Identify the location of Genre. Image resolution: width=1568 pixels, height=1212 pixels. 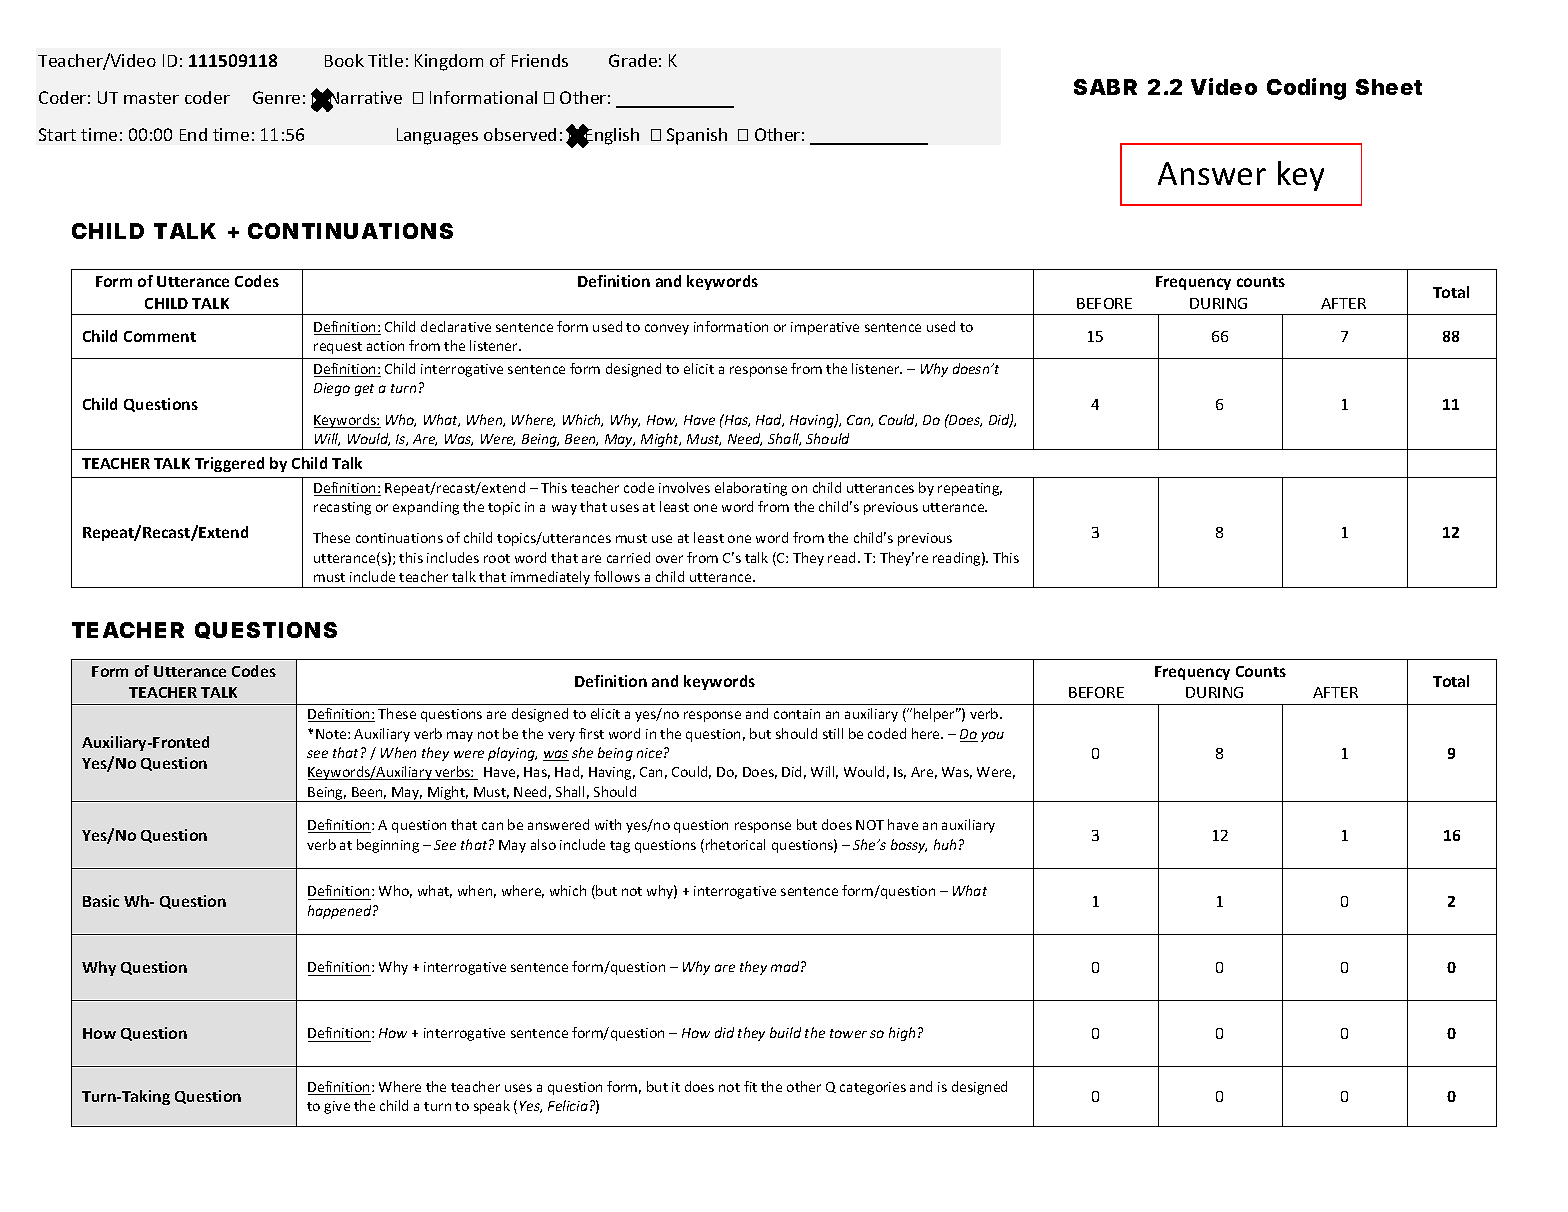
(276, 97).
